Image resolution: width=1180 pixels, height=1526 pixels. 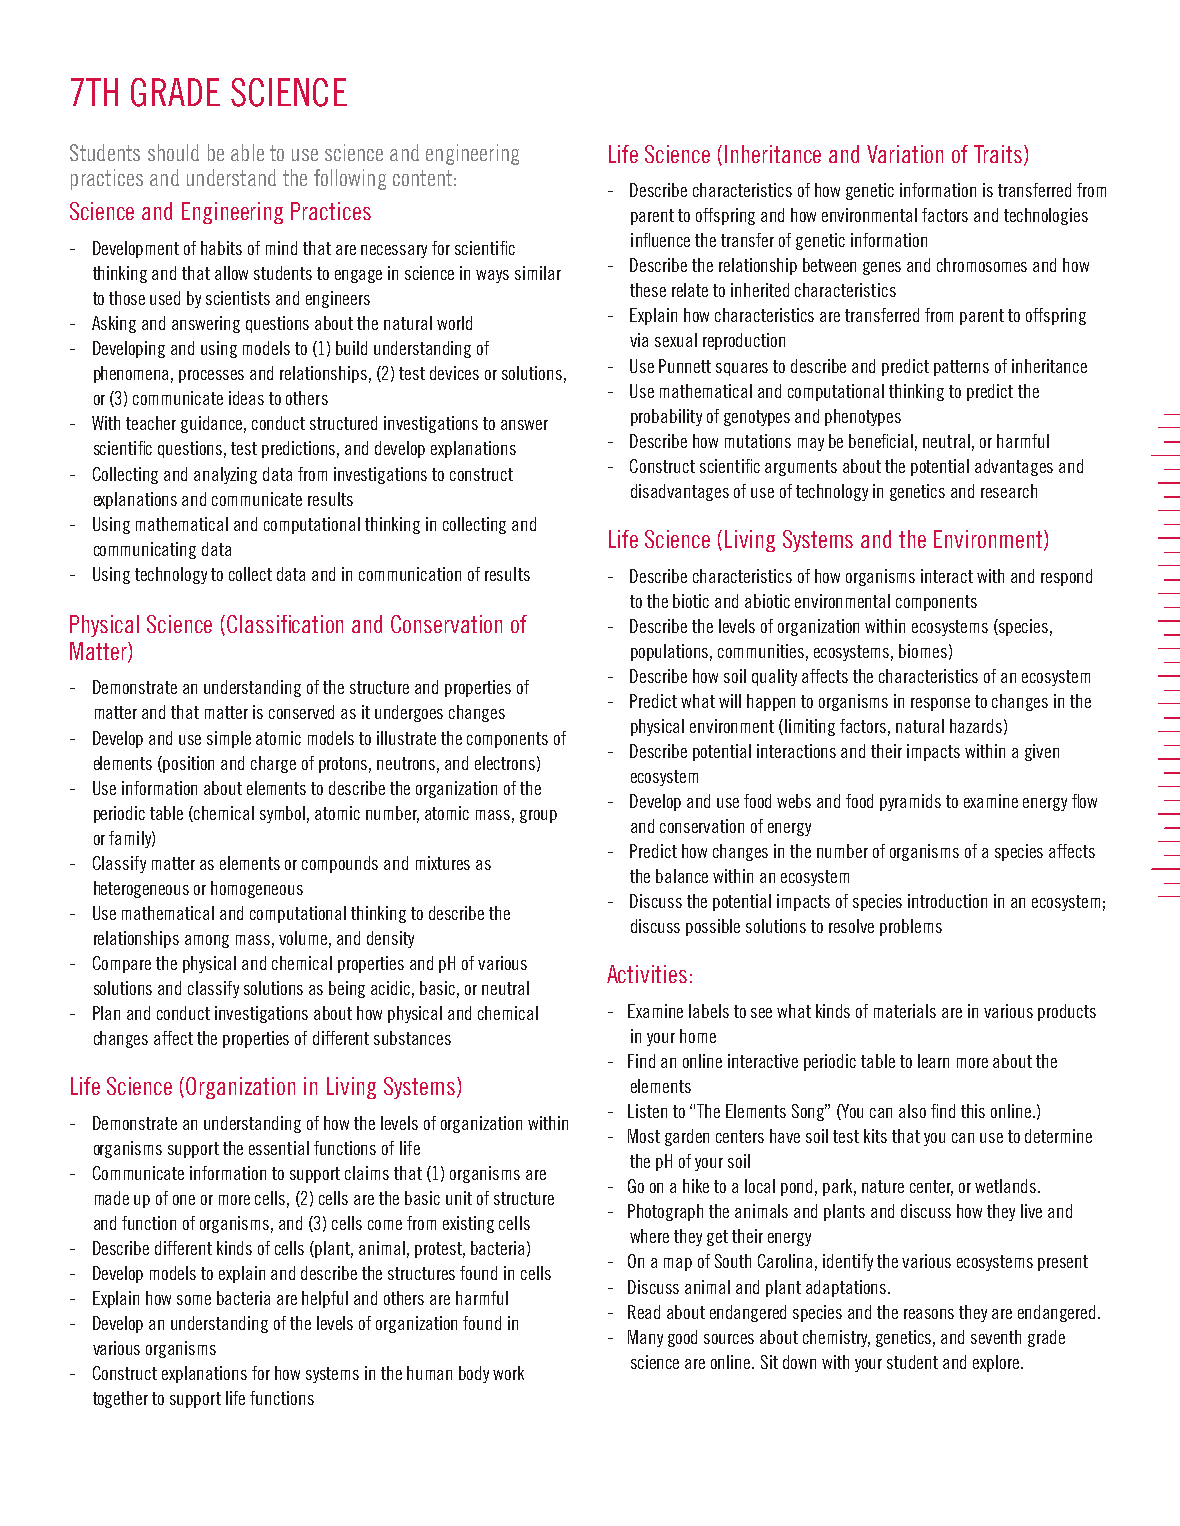 I want to click on infl, so click(x=640, y=240).
